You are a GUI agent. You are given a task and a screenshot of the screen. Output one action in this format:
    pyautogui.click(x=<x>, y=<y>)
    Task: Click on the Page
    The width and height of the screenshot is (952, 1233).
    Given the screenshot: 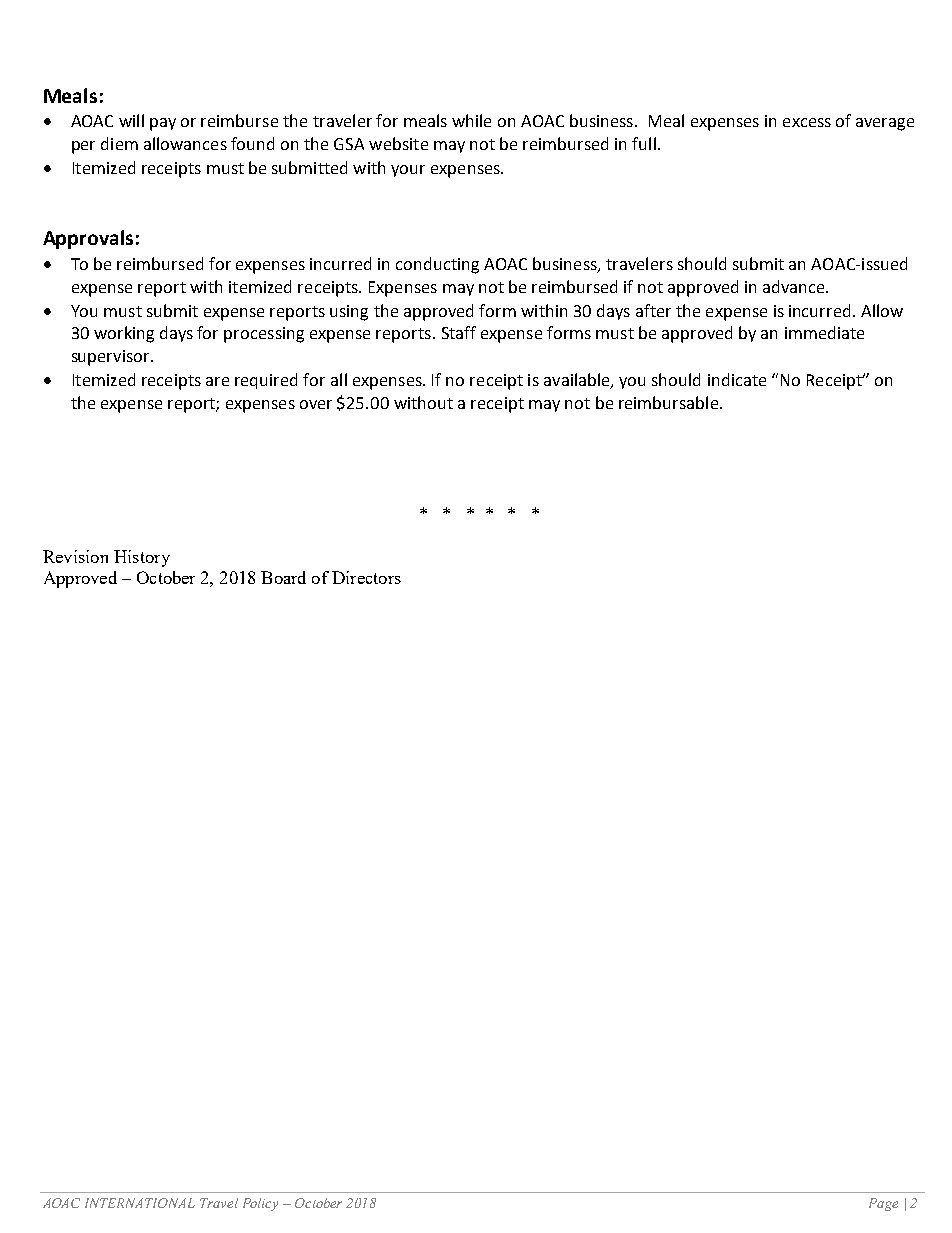 What is the action you would take?
    pyautogui.click(x=883, y=1204)
